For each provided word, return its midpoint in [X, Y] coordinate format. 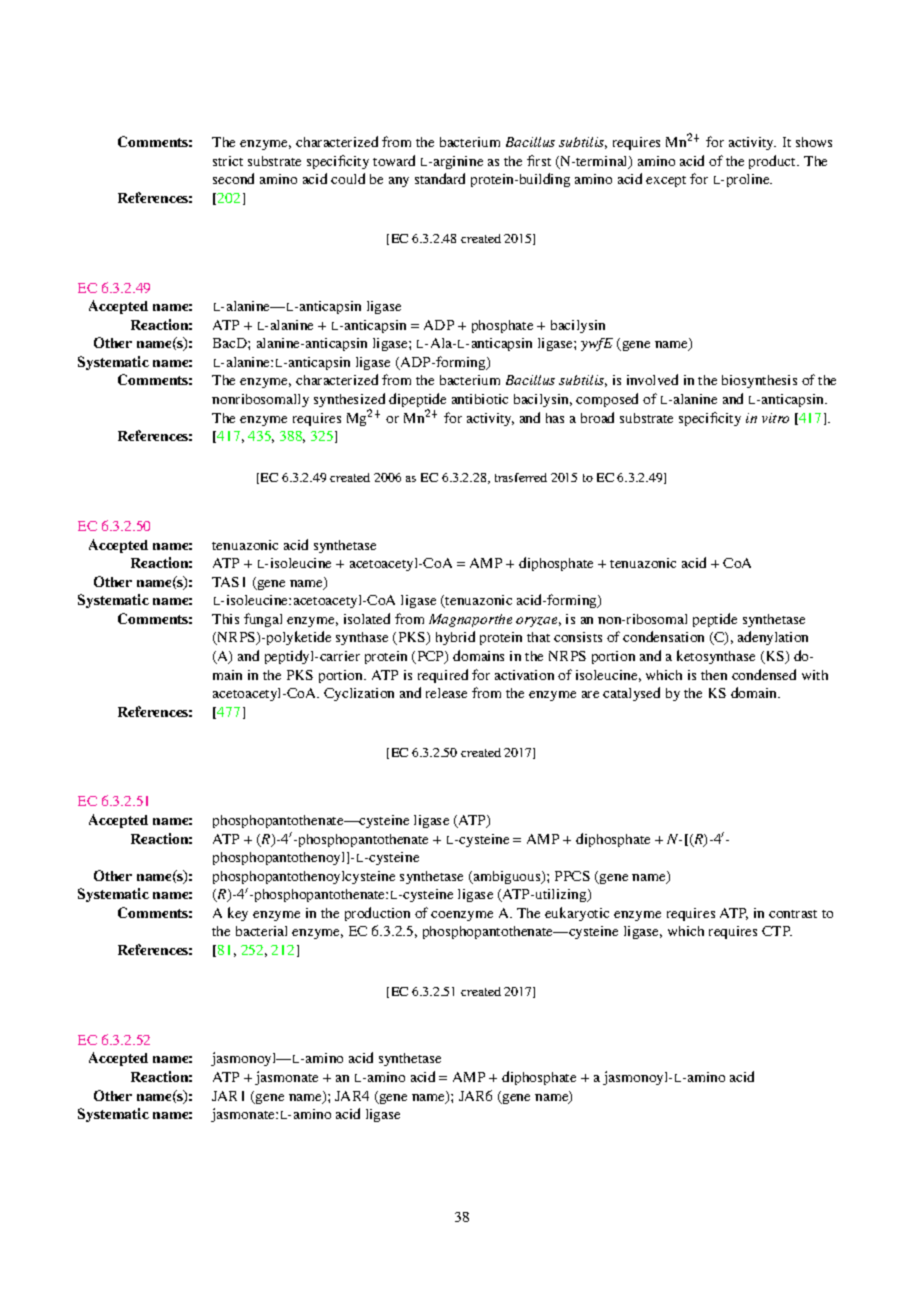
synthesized [349, 401]
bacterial [261, 931]
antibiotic [480, 399]
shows [814, 142]
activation [524, 675]
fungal [263, 620]
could [348, 178]
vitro [775, 418]
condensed [764, 674]
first [539, 160]
